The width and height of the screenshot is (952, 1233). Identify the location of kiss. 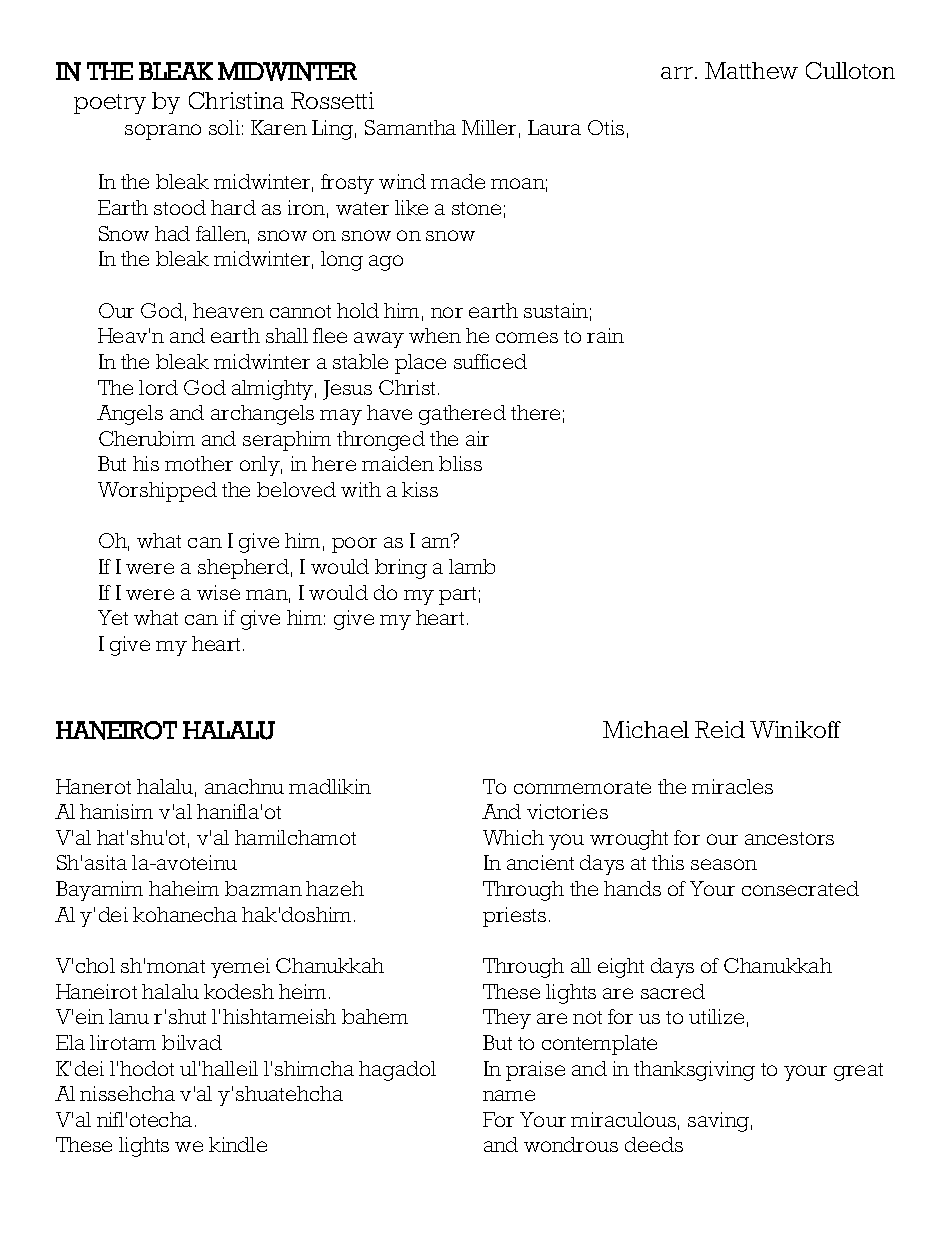
(420, 489).
